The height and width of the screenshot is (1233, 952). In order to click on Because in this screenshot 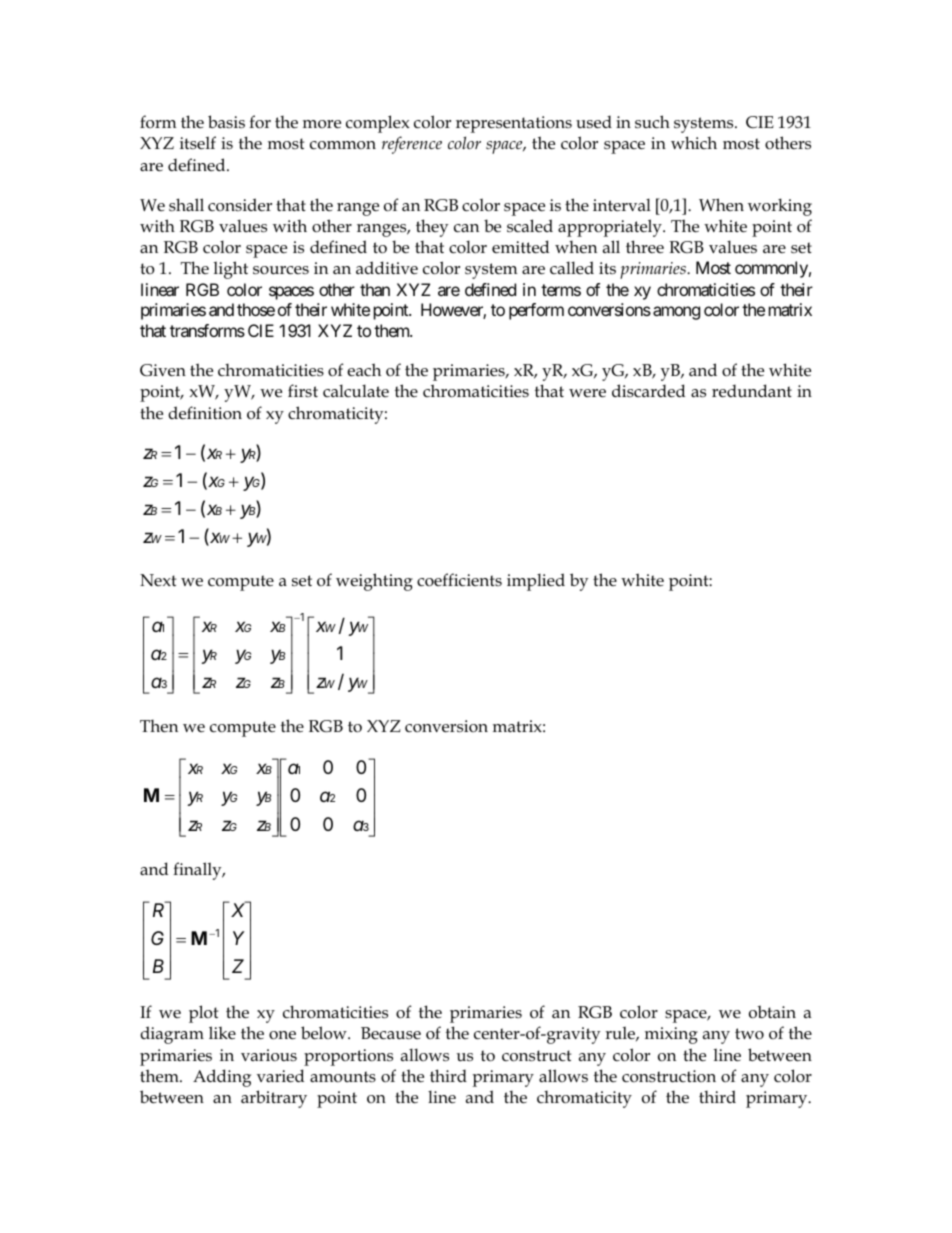, I will do `click(391, 1033)`.
